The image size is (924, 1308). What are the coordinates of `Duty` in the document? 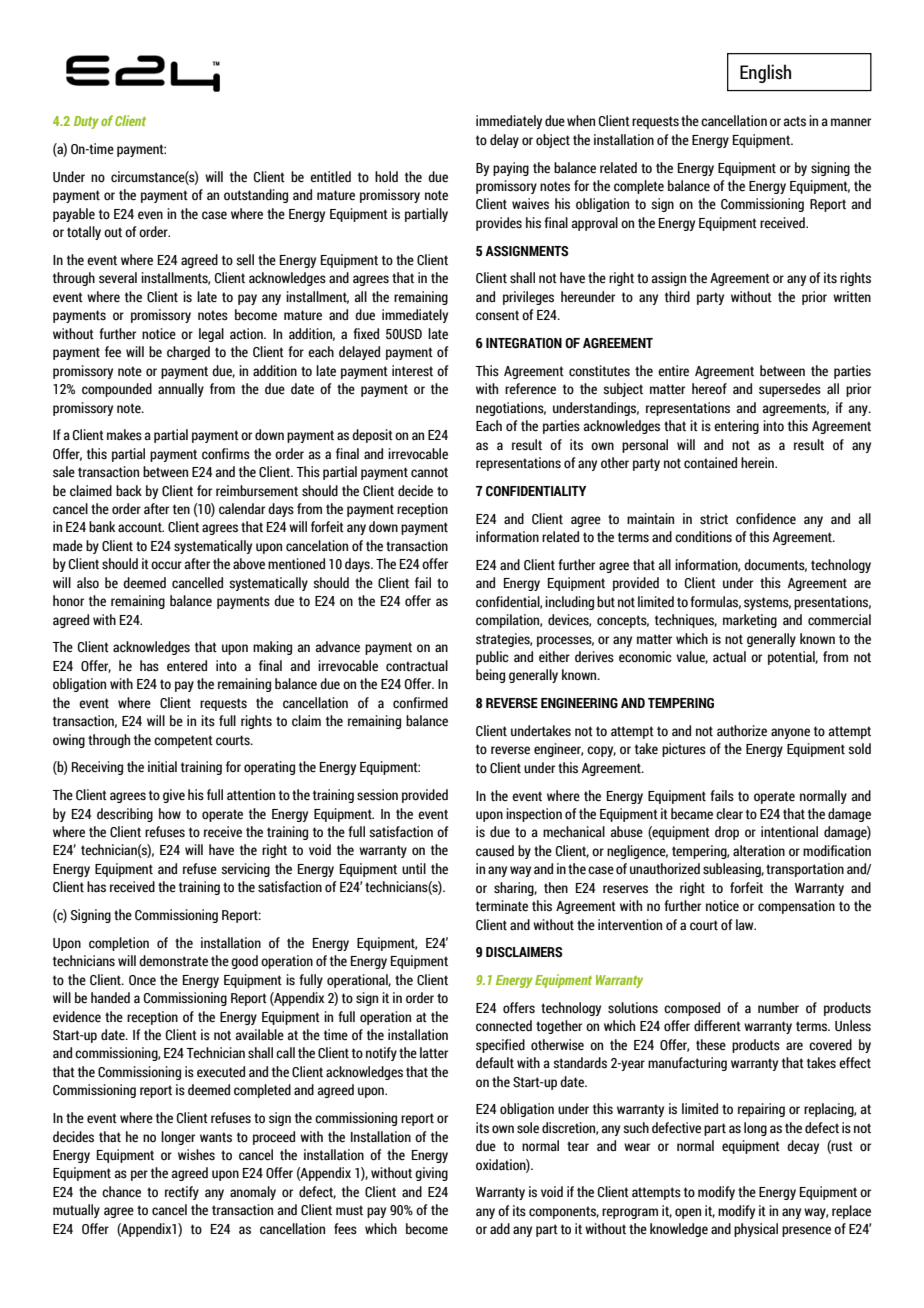 It's located at (86, 122).
